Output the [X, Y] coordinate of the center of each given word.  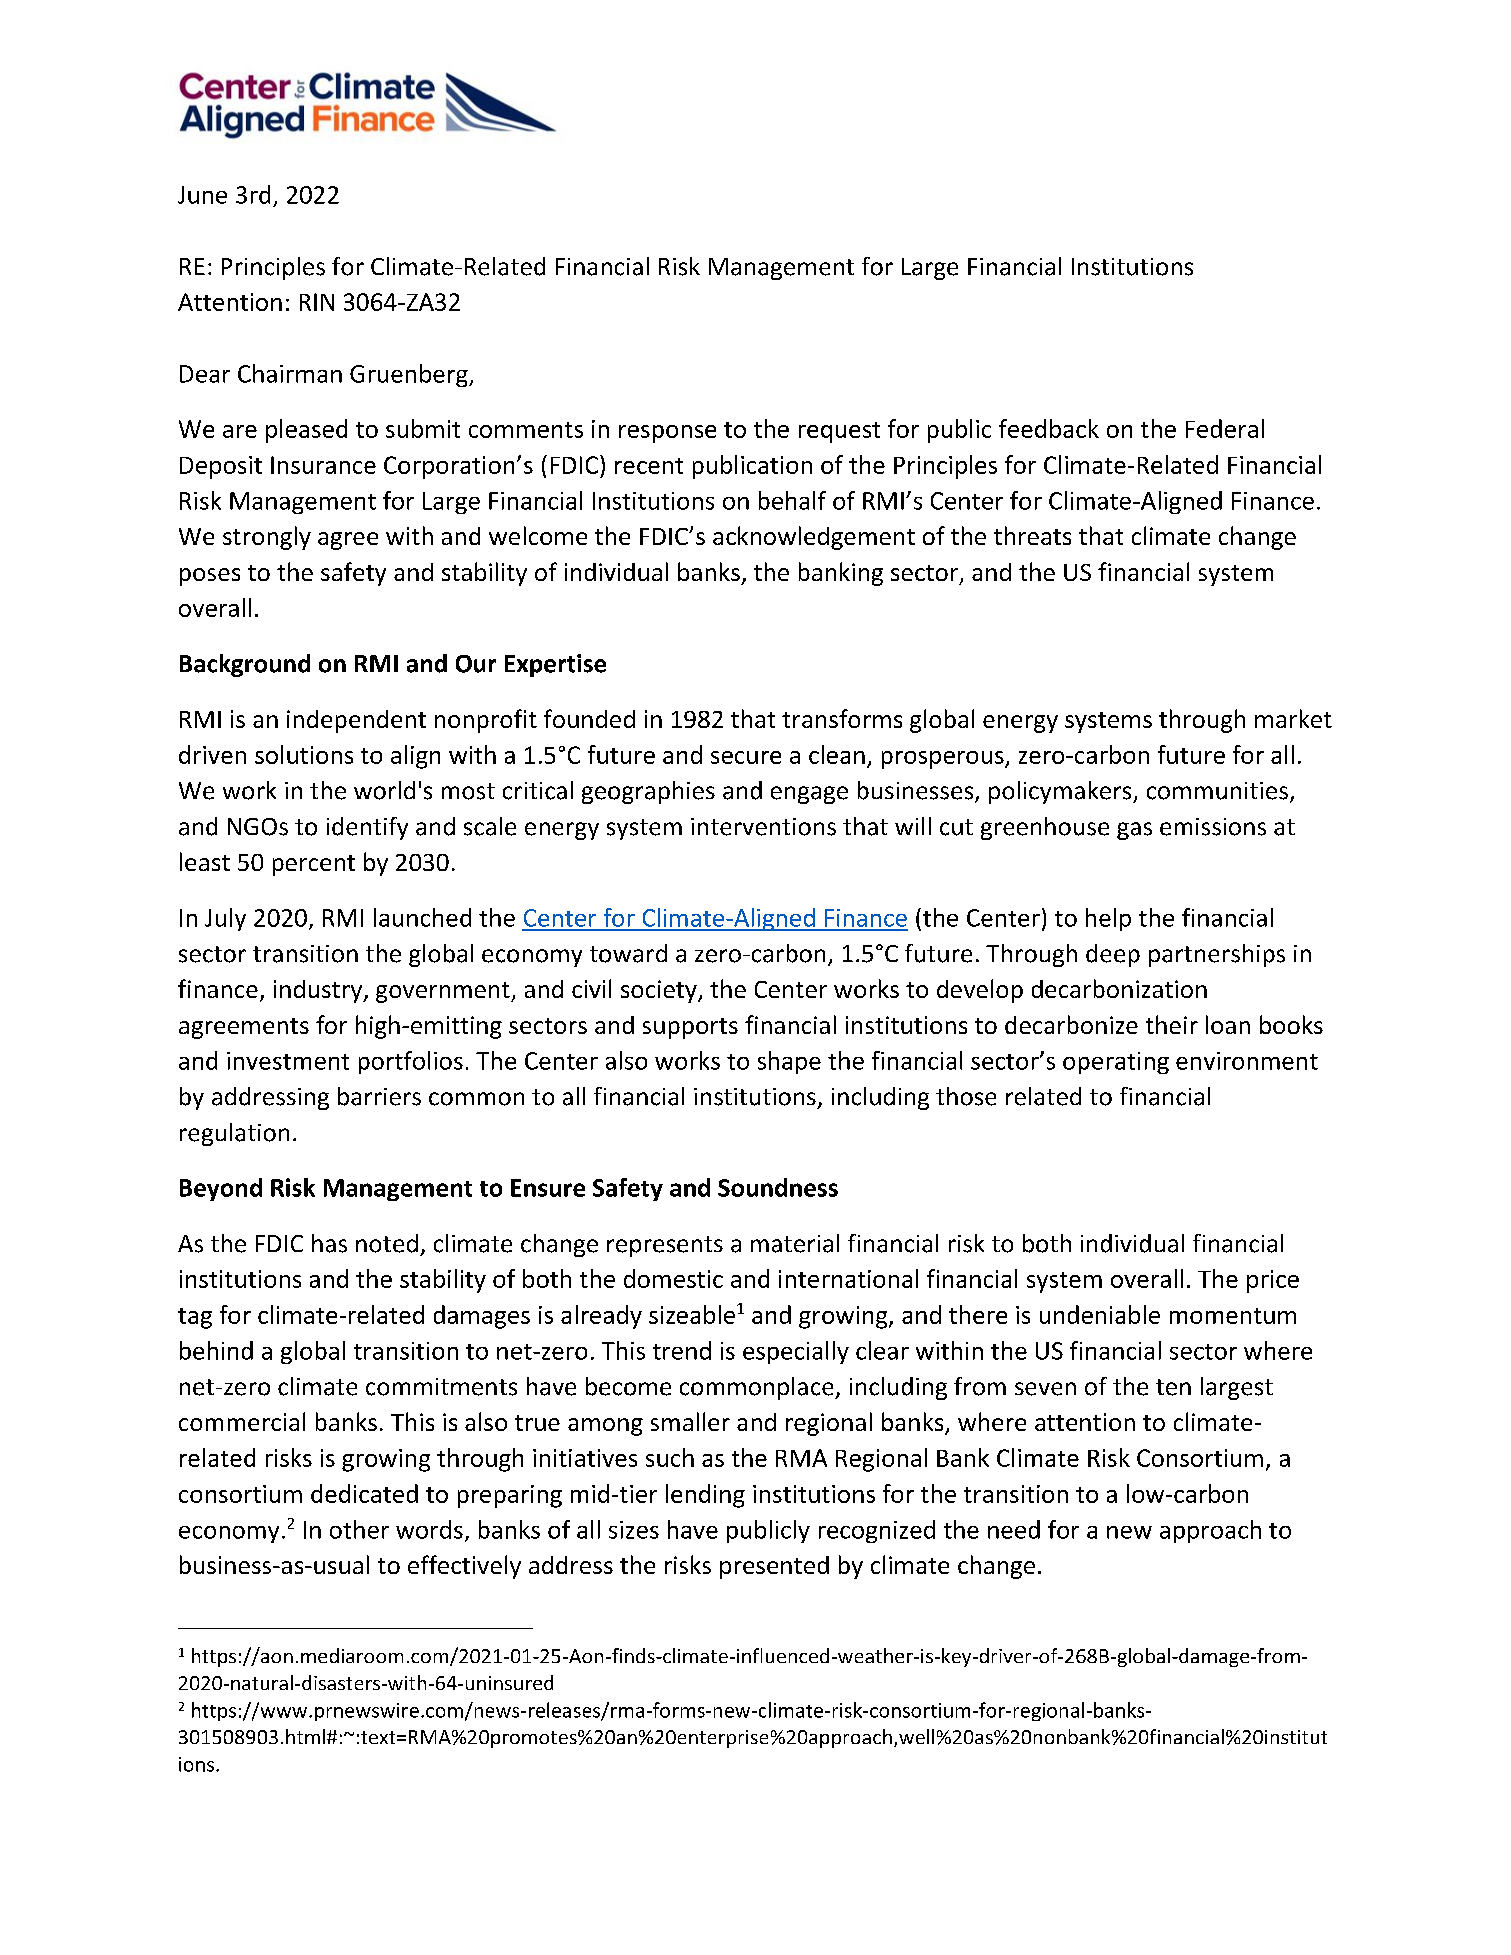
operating [1116, 1063]
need [1014, 1529]
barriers [379, 1096]
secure [746, 757]
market [1293, 718]
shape [789, 1062]
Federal [1225, 428]
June [202, 195]
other [359, 1529]
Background [245, 665]
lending [705, 1496]
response [667, 434]
